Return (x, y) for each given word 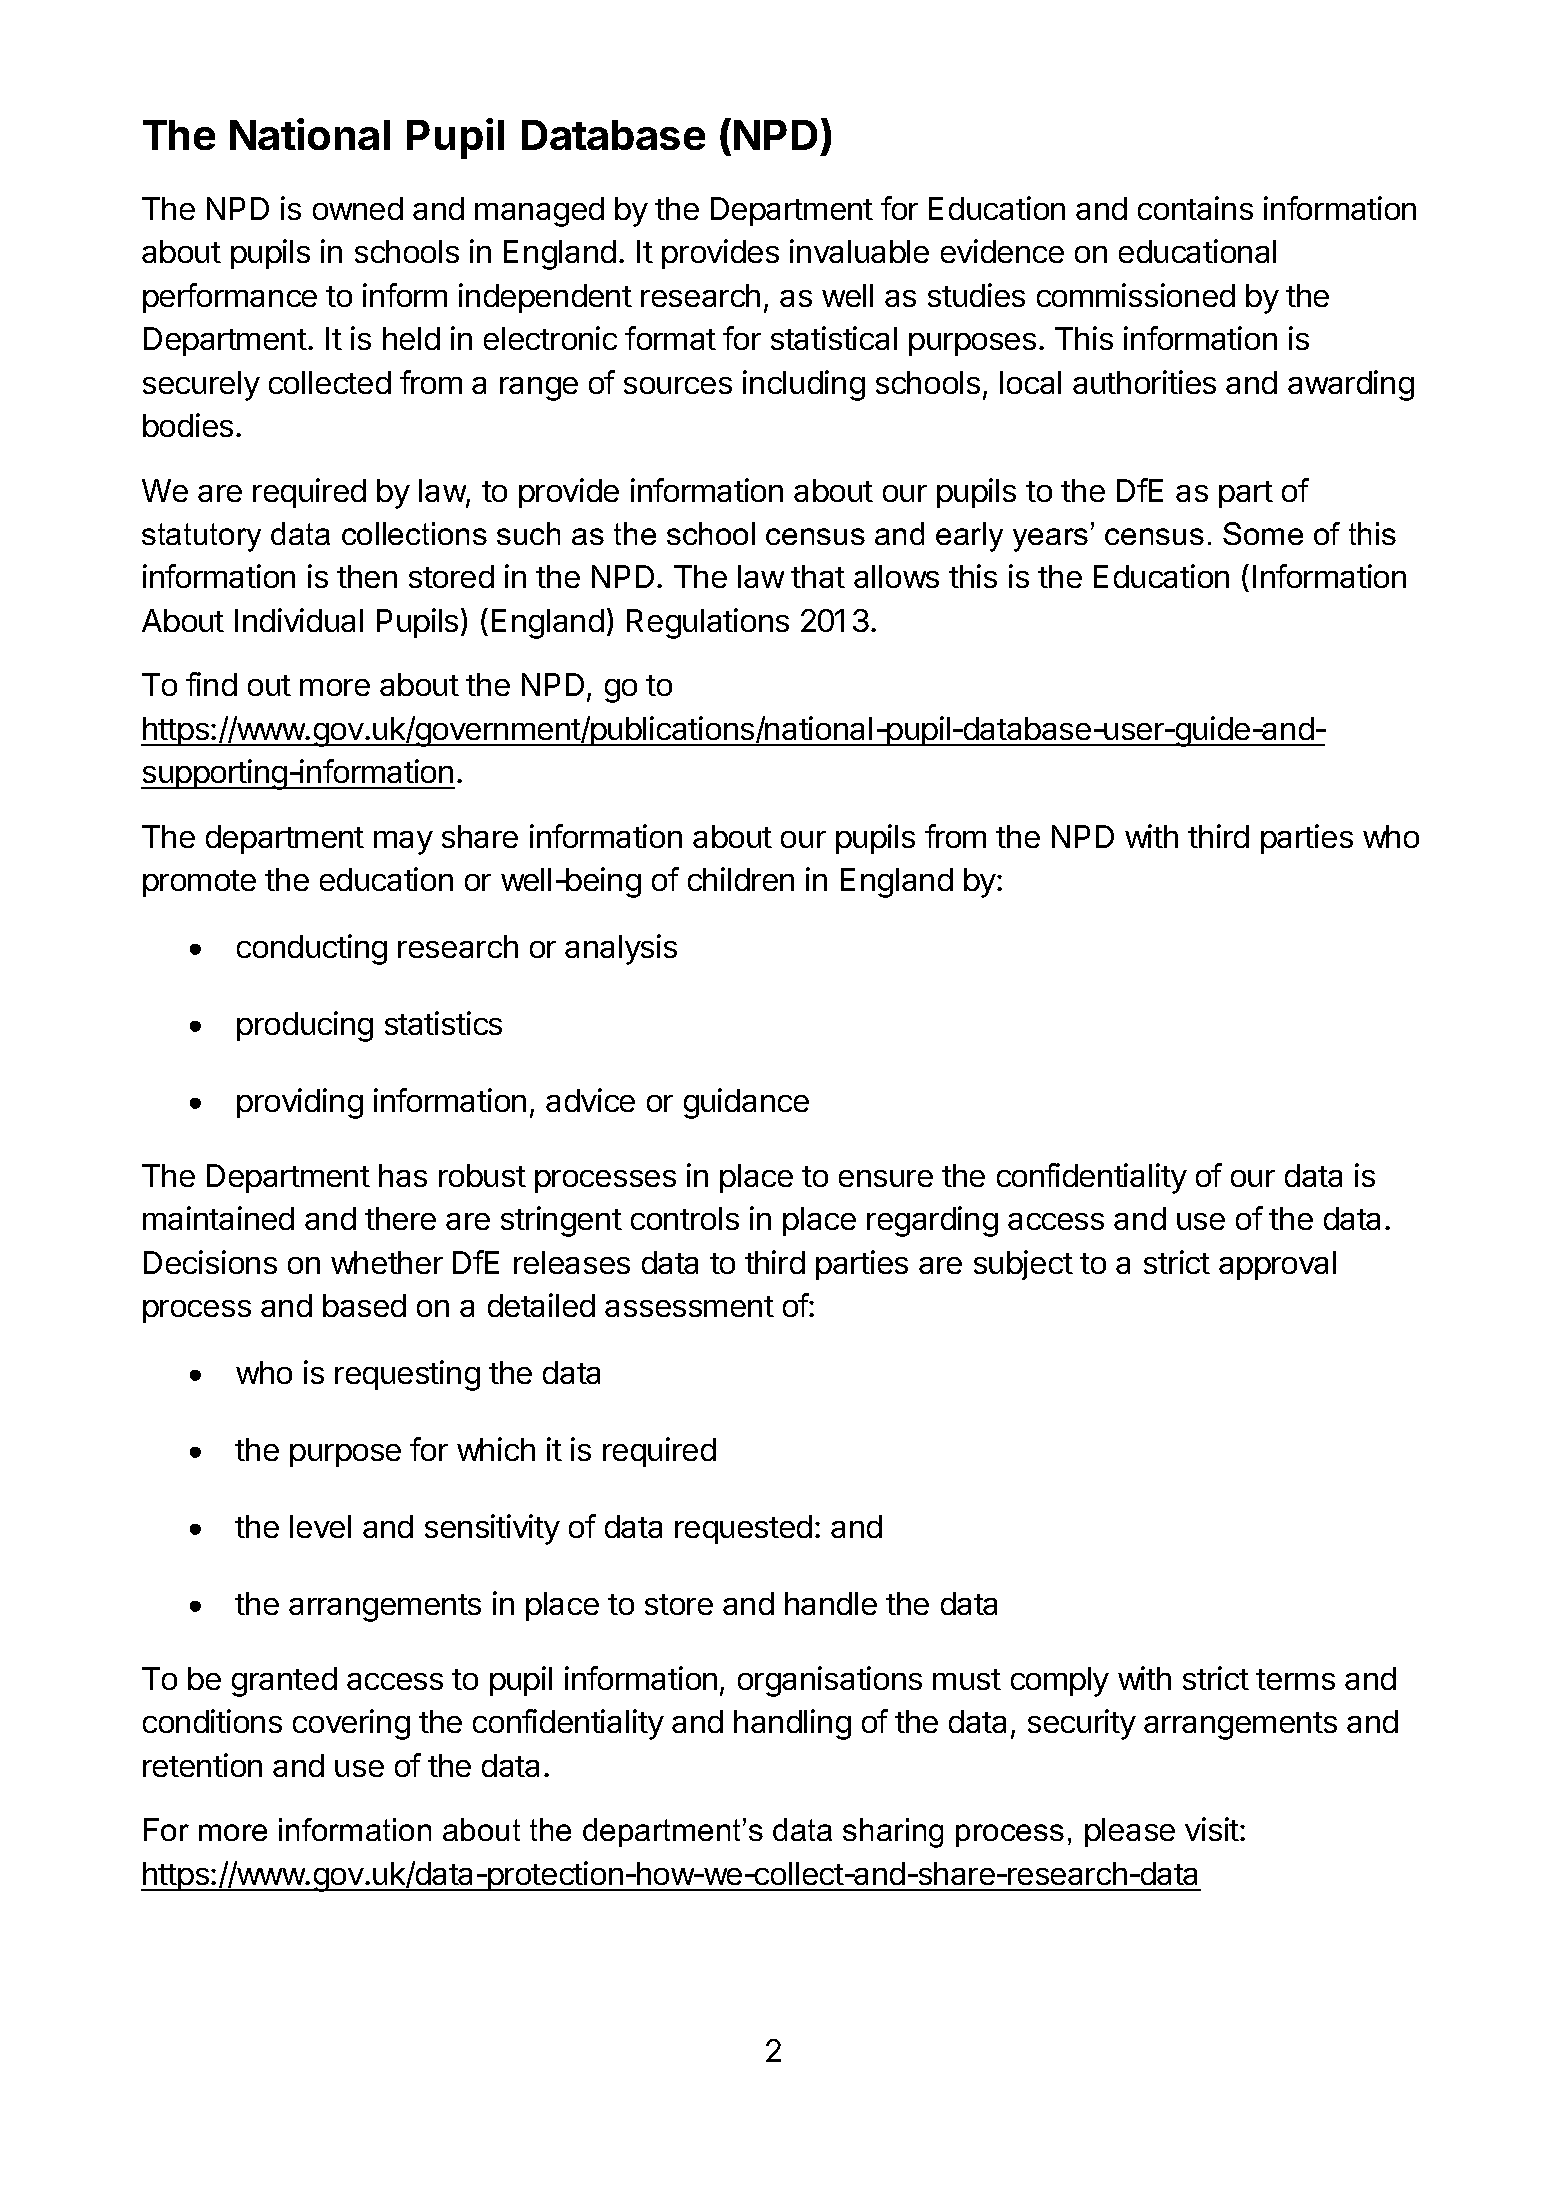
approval (1277, 1265)
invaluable (859, 251)
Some (1263, 533)
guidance (746, 1103)
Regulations (708, 623)
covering (351, 1724)
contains (1195, 208)
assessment (689, 1306)
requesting (407, 1375)
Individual (299, 620)
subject (1023, 1265)
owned (358, 208)
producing (305, 1026)
